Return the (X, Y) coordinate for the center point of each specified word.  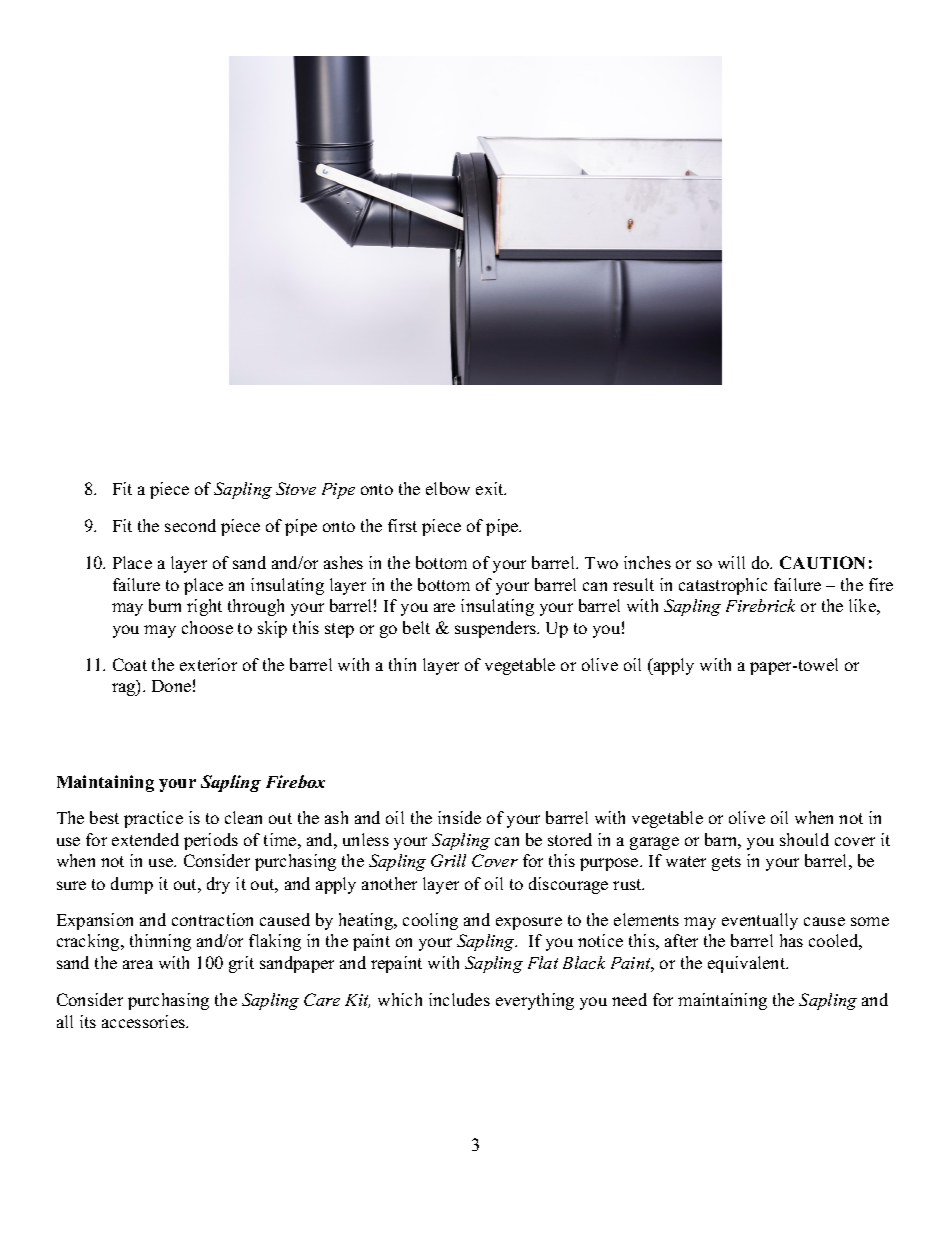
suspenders (496, 629)
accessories (144, 1021)
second (190, 525)
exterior (208, 664)
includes (459, 999)
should (804, 839)
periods (211, 841)
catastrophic (723, 586)
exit (491, 488)
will (731, 562)
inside (459, 817)
